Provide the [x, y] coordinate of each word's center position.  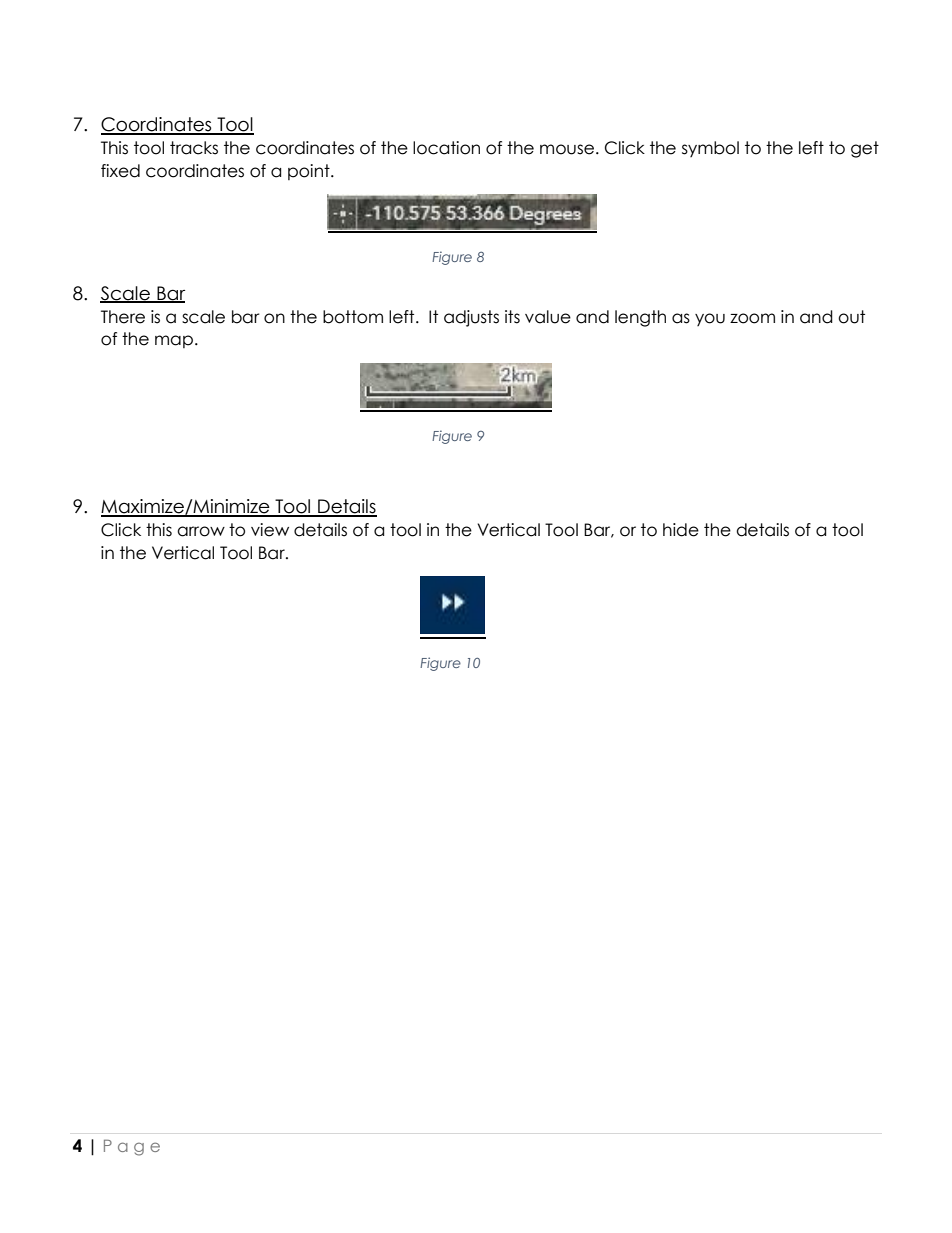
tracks [194, 148]
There [123, 317]
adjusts [471, 318]
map [174, 341]
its [512, 317]
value [548, 317]
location [446, 148]
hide [681, 530]
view [270, 530]
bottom [353, 317]
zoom [752, 318]
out [851, 317]
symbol [710, 149]
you [710, 319]
